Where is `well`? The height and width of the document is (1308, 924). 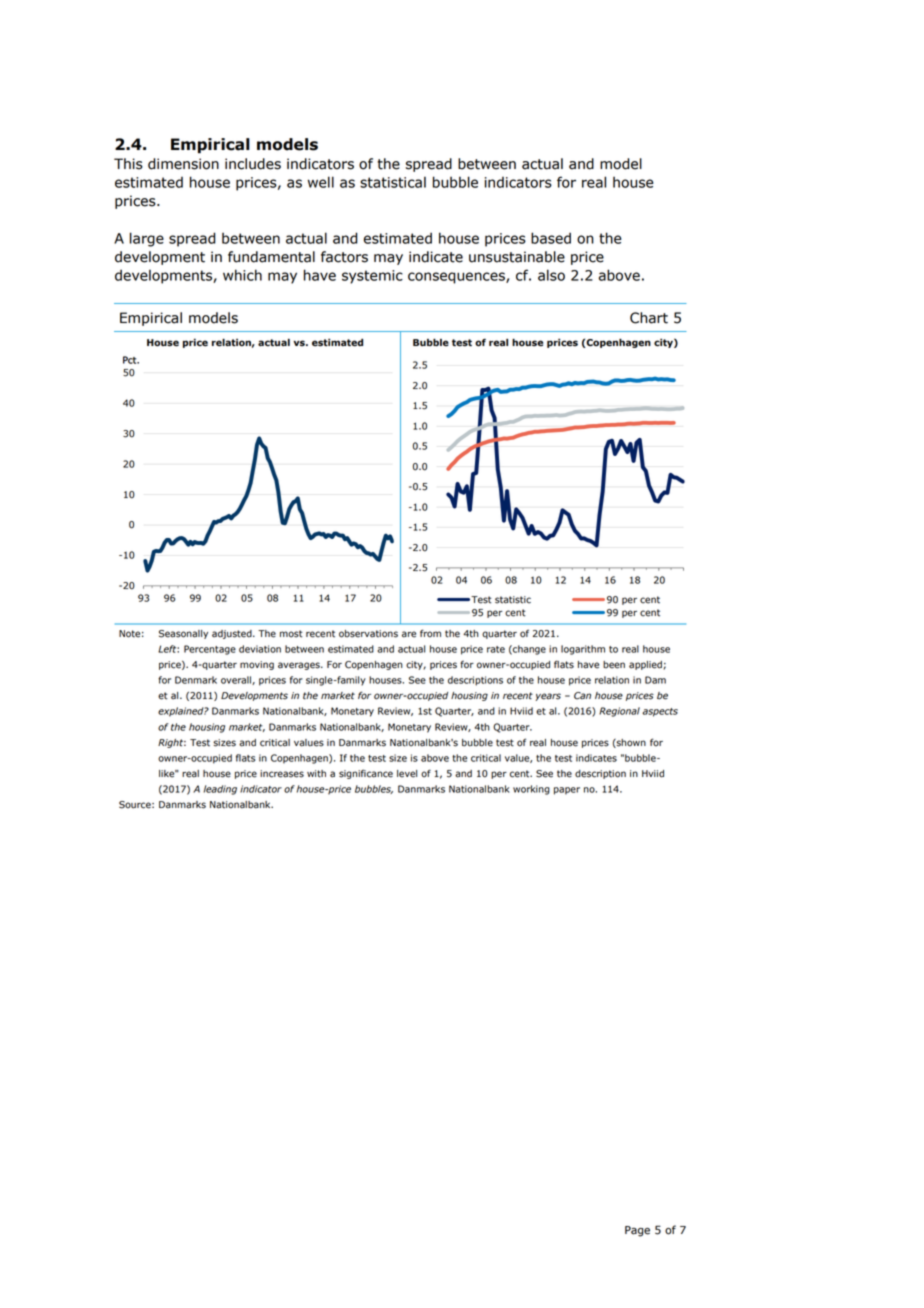 well is located at coordinates (321, 182).
